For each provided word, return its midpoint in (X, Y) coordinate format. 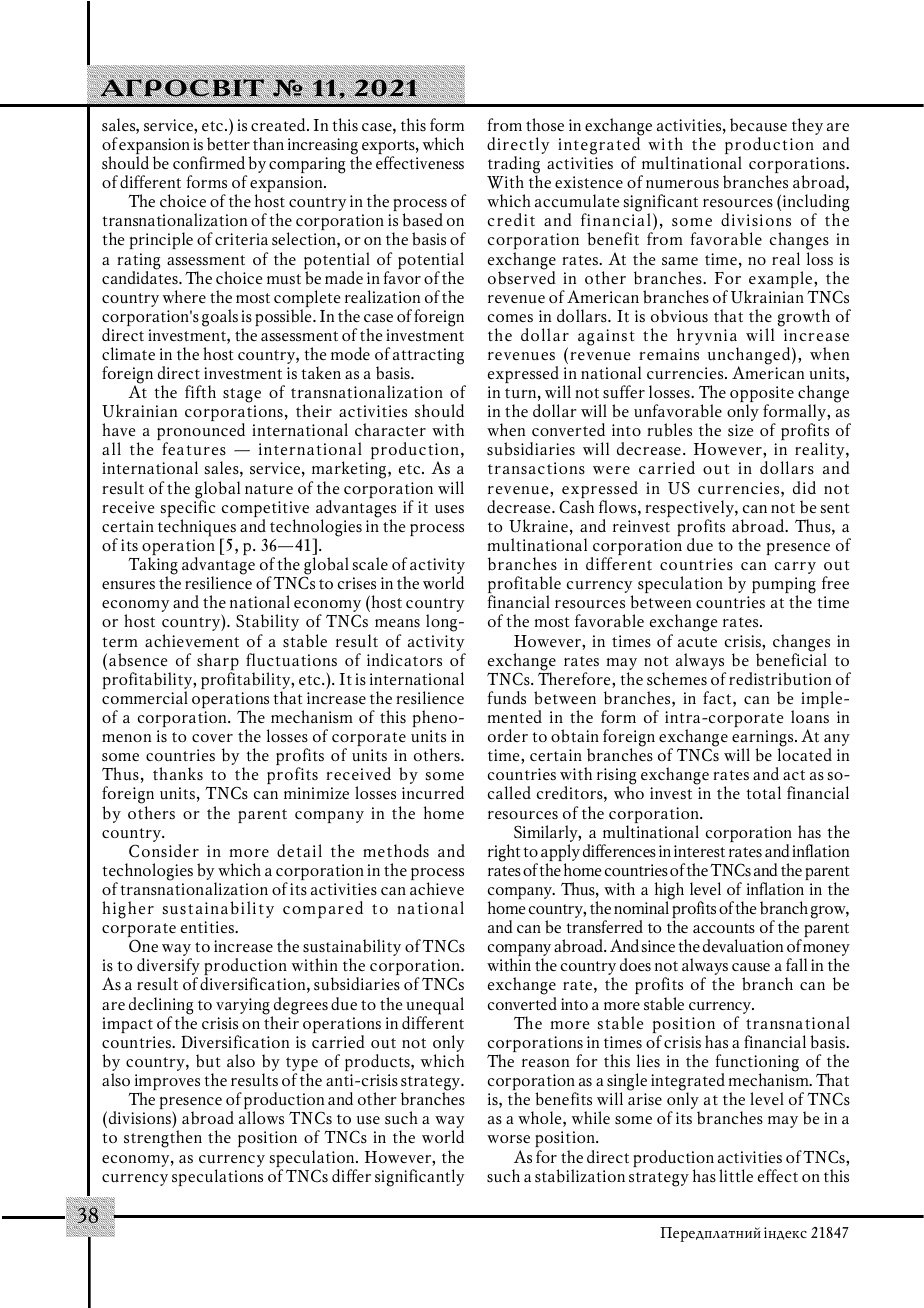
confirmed (209, 162)
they (807, 126)
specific (188, 509)
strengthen (163, 1139)
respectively (690, 510)
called (509, 792)
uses (449, 509)
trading (514, 166)
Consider (164, 851)
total (763, 792)
